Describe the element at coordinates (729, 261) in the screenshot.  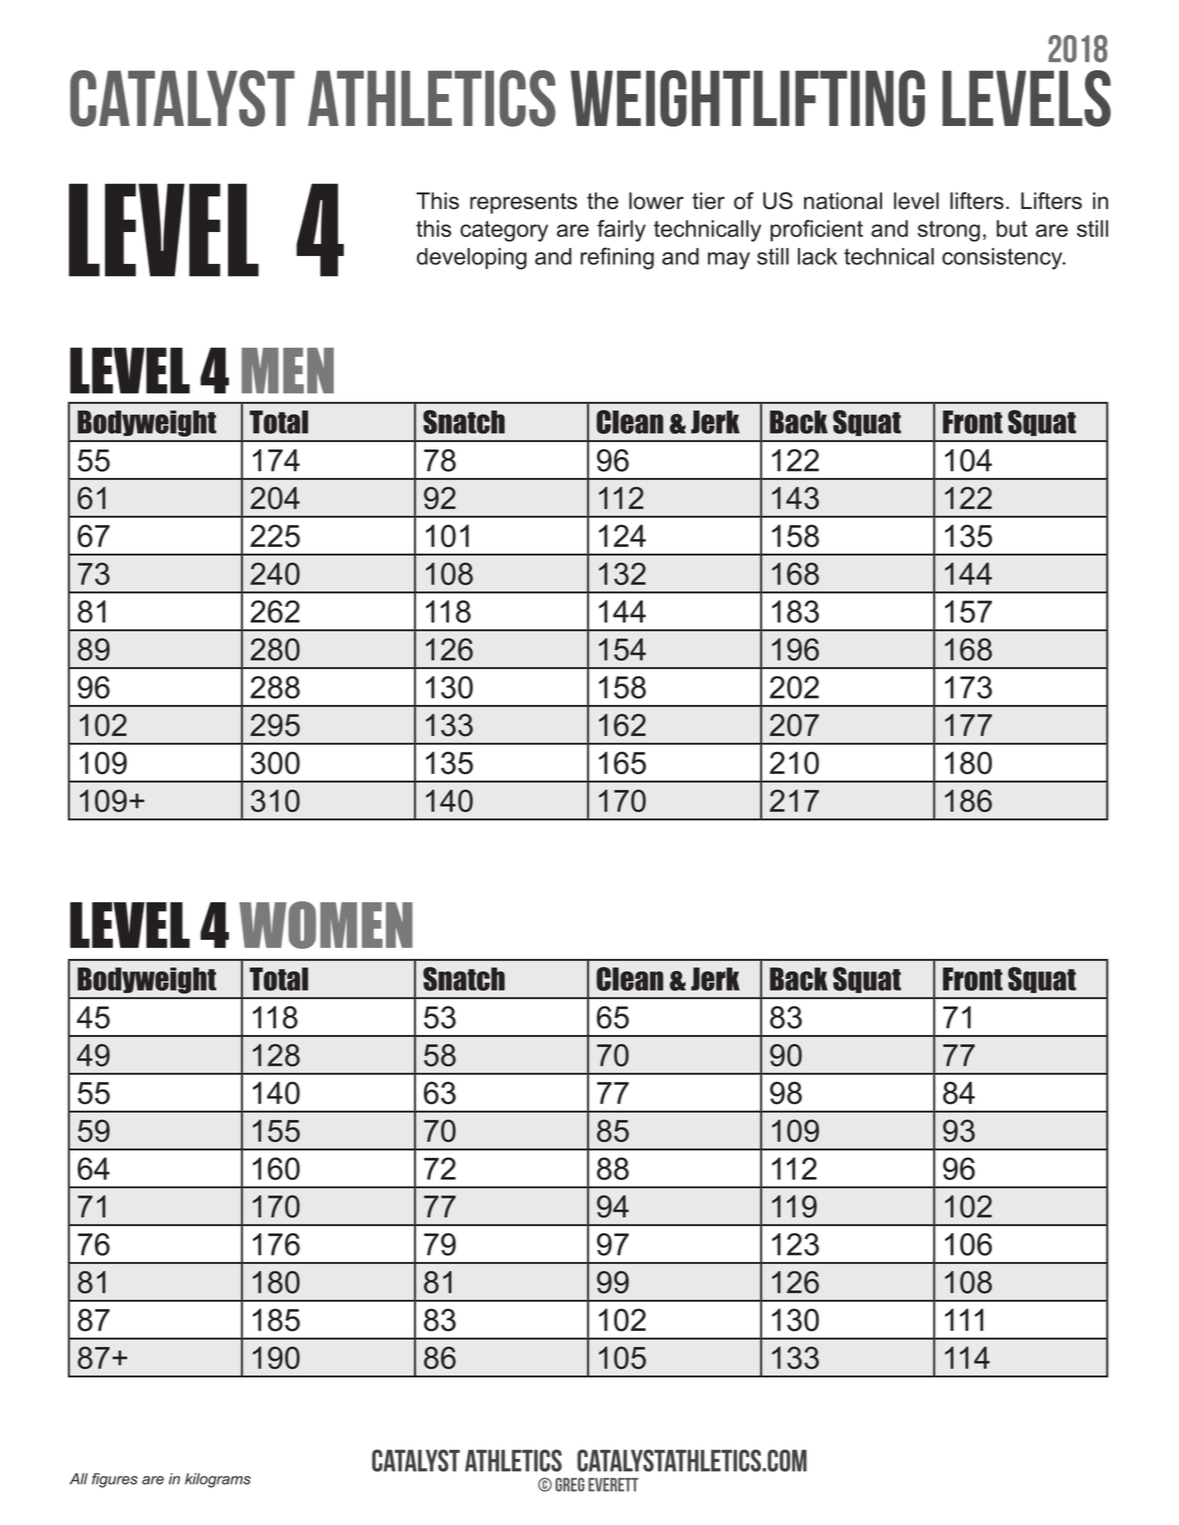
I see `may` at that location.
